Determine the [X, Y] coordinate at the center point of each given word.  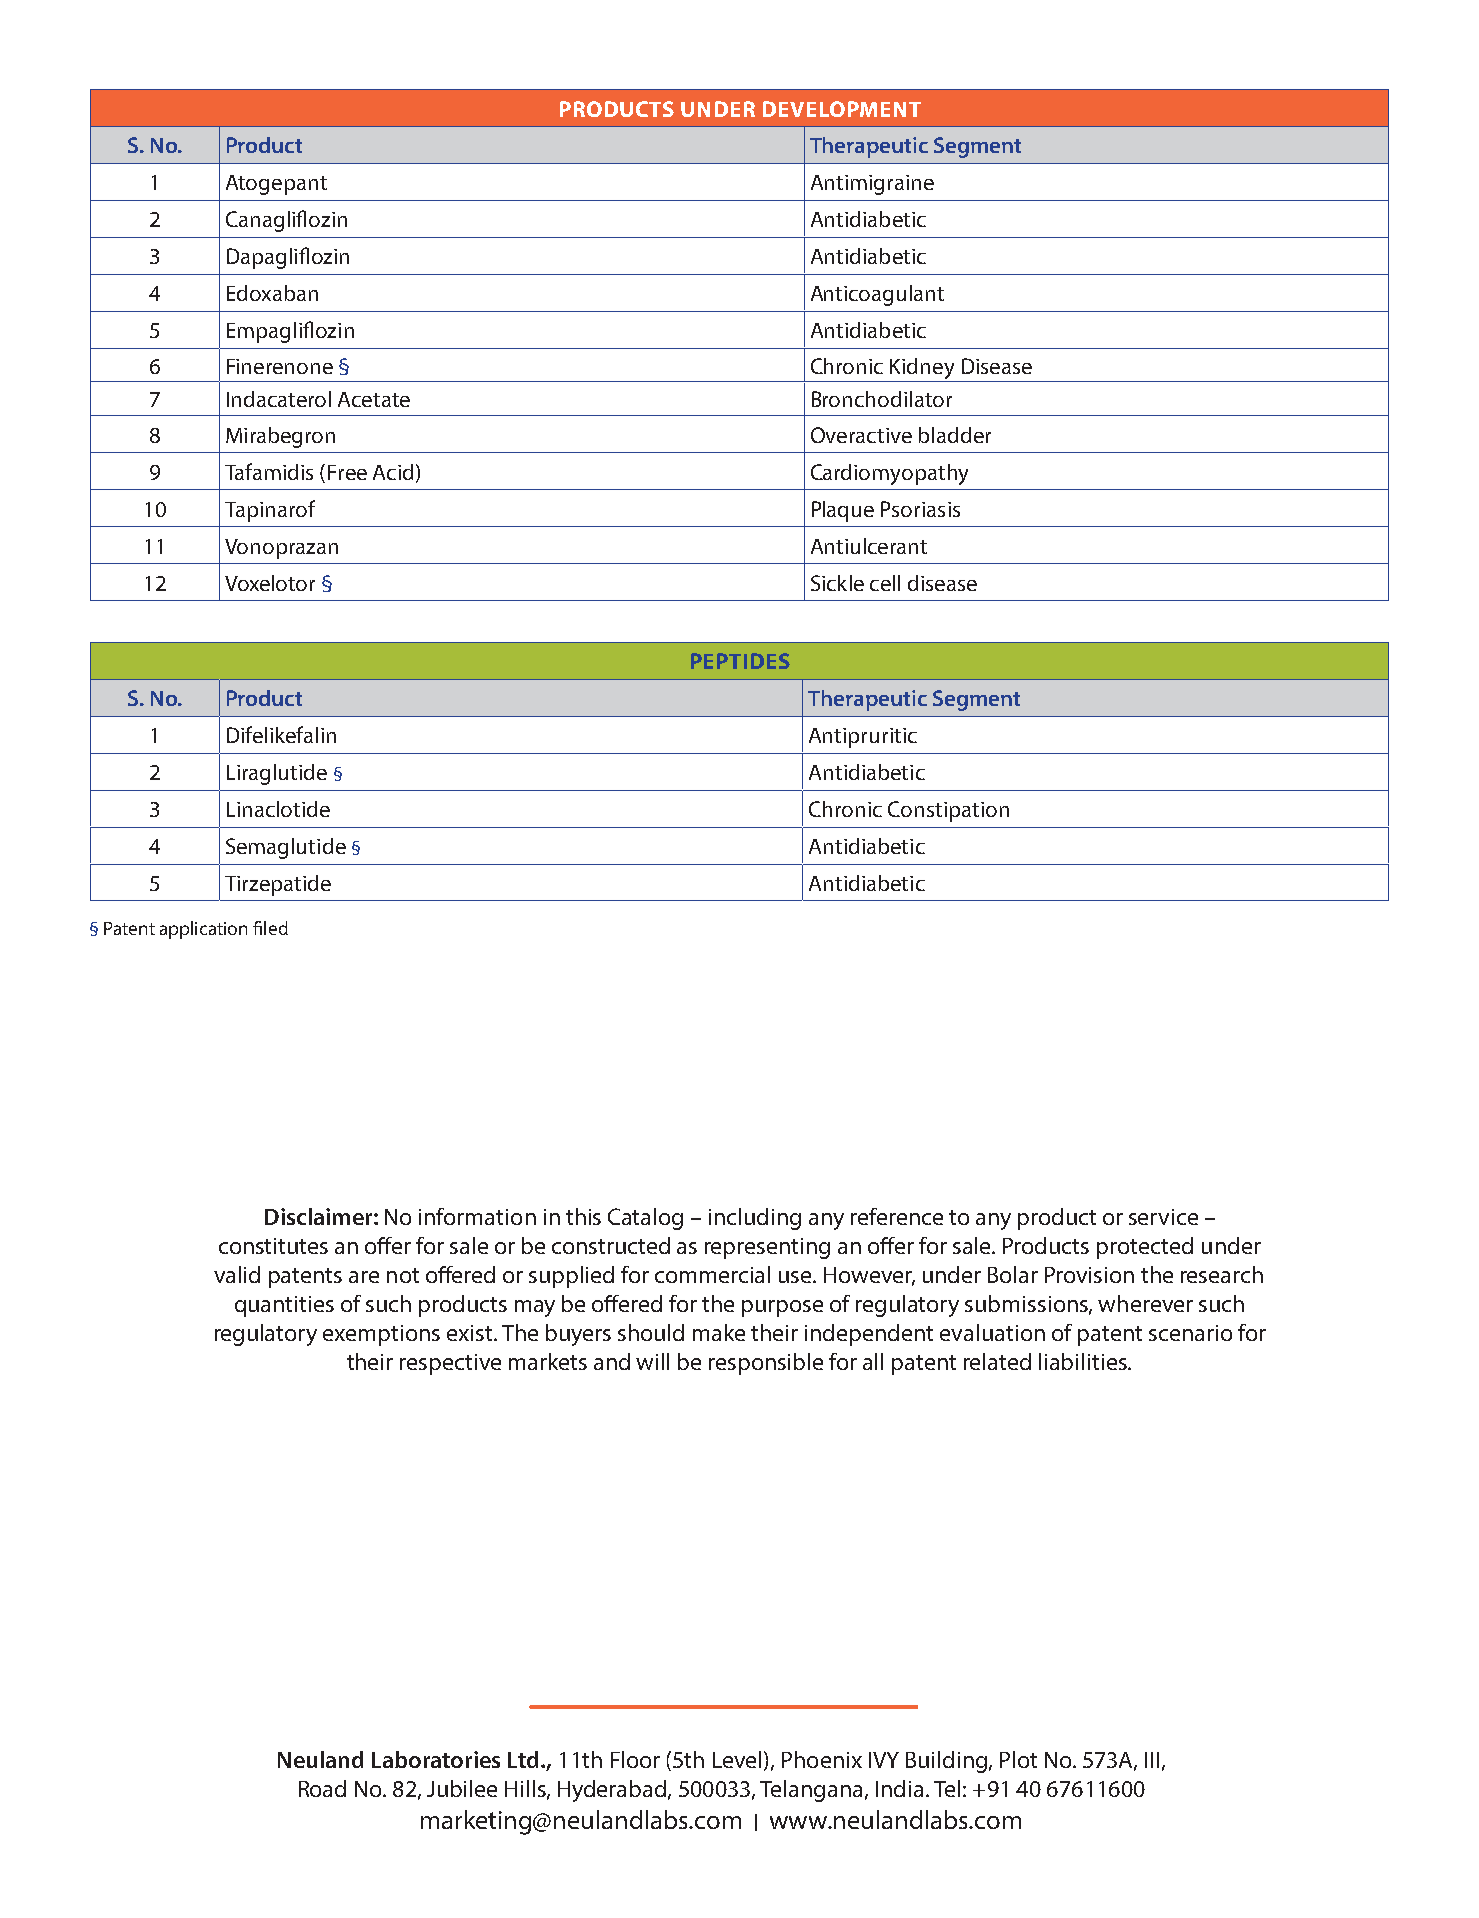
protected [1145, 1248]
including [755, 1219]
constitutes [273, 1246]
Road [322, 1788]
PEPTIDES [740, 661]
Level [737, 1759]
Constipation [948, 811]
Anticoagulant [877, 295]
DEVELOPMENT [842, 109]
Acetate [374, 399]
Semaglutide [286, 848]
